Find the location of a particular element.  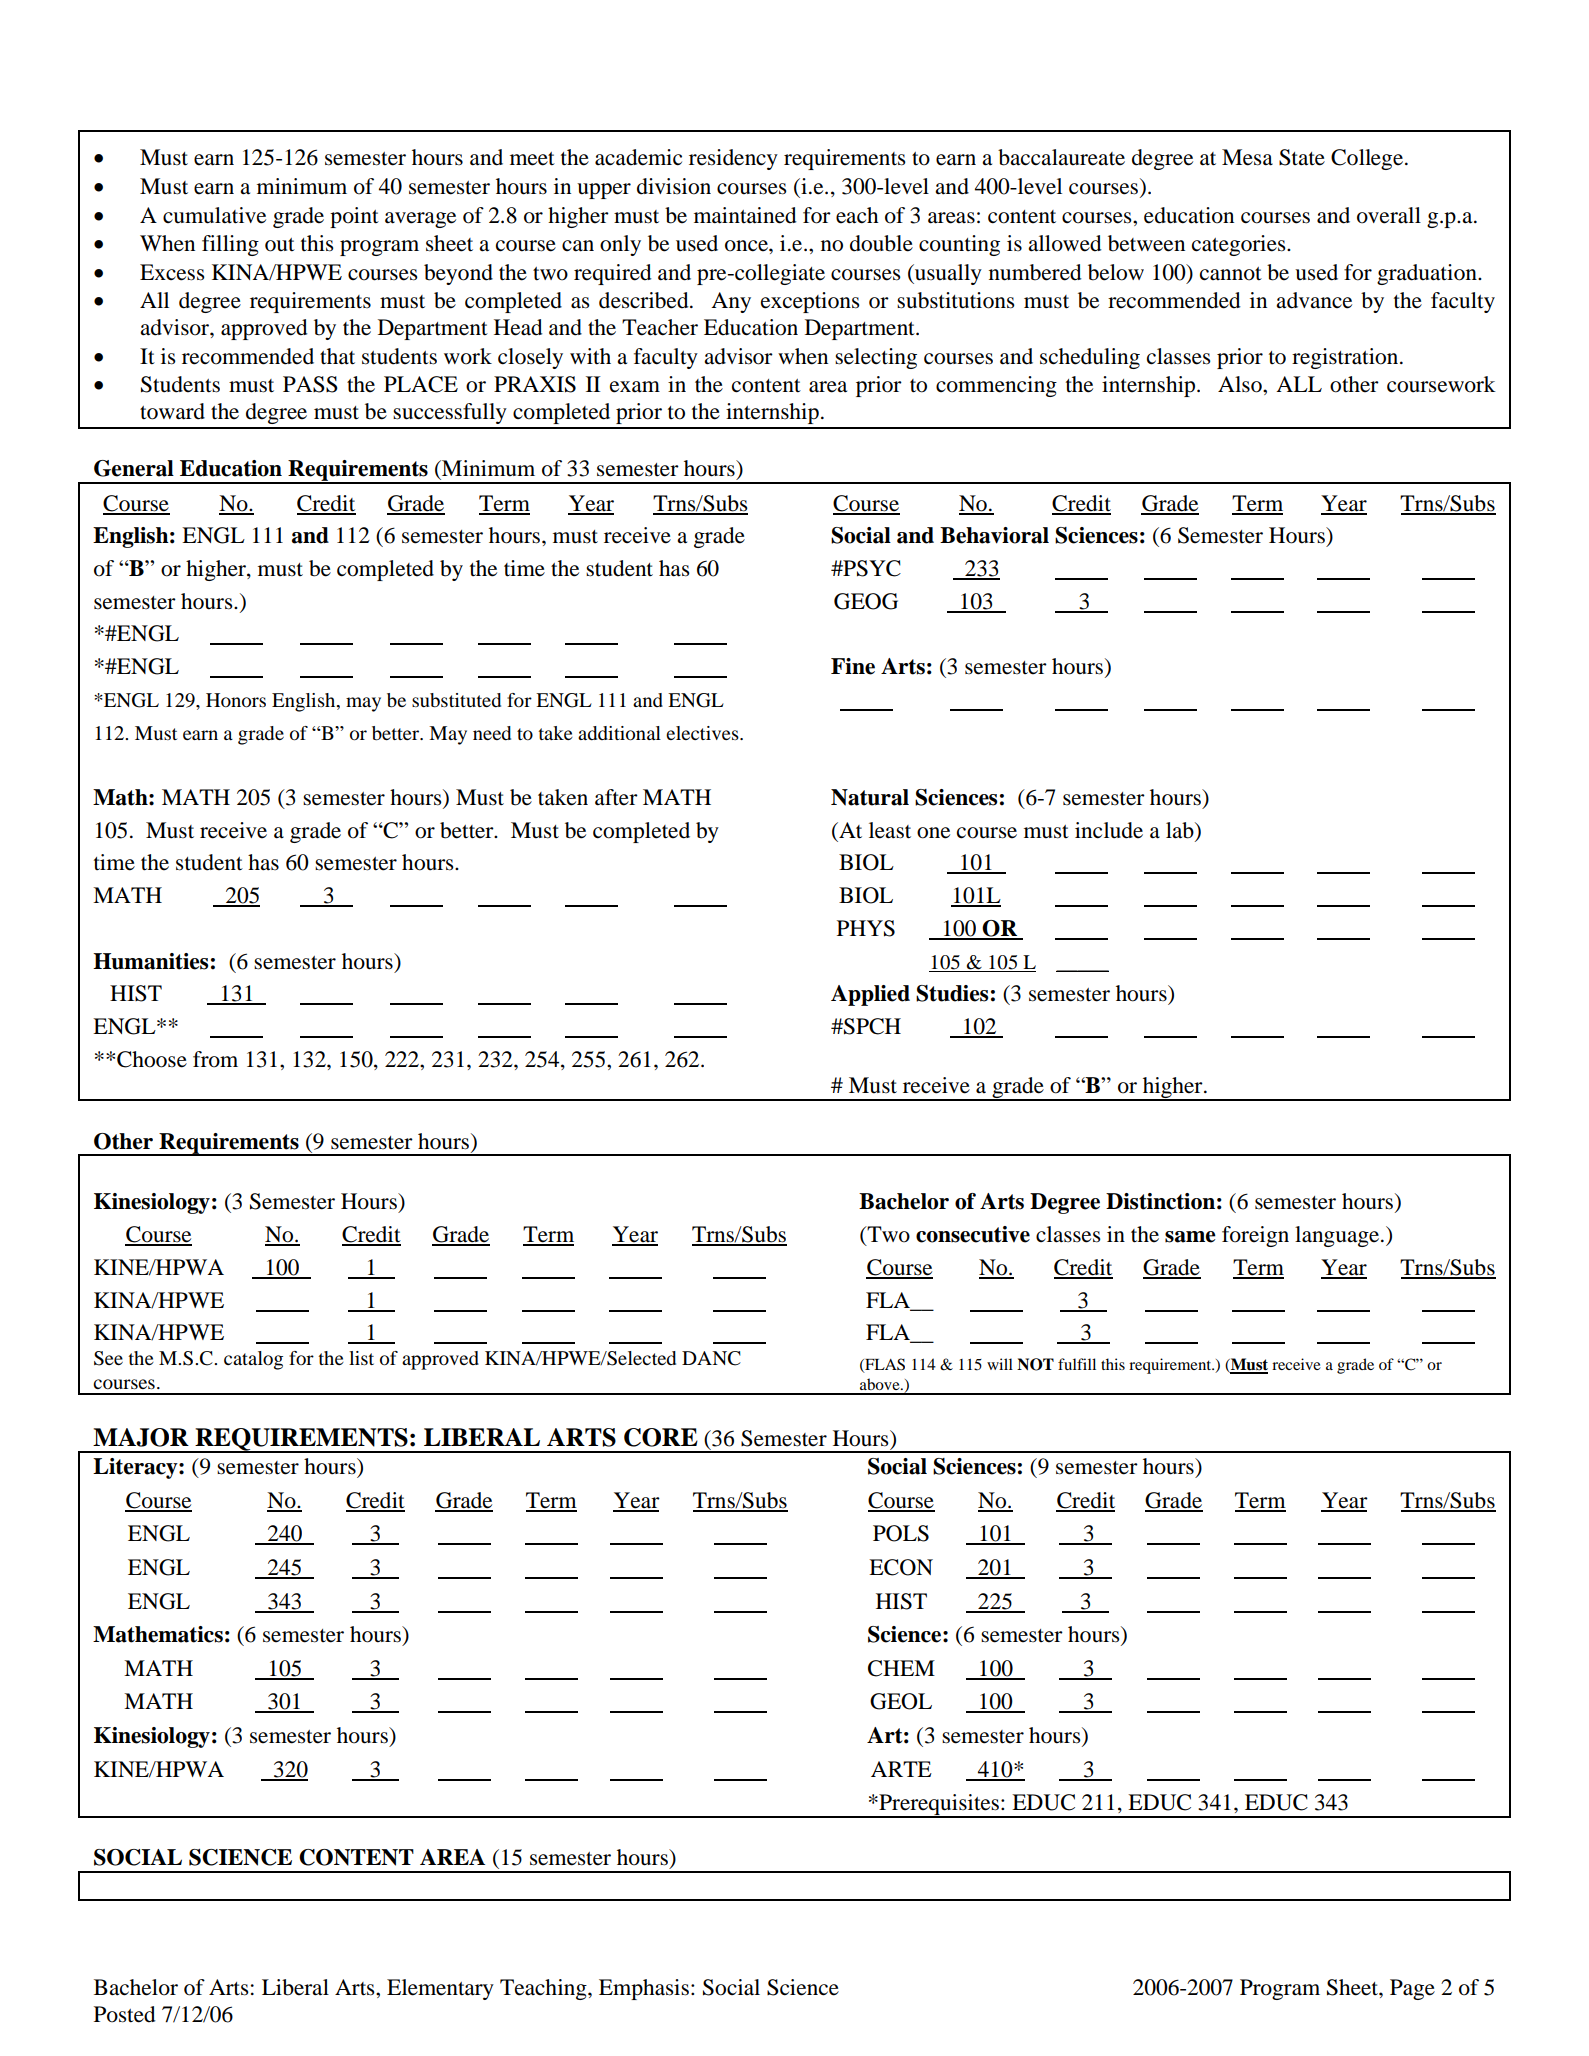

categories is located at coordinates (1240, 245).
